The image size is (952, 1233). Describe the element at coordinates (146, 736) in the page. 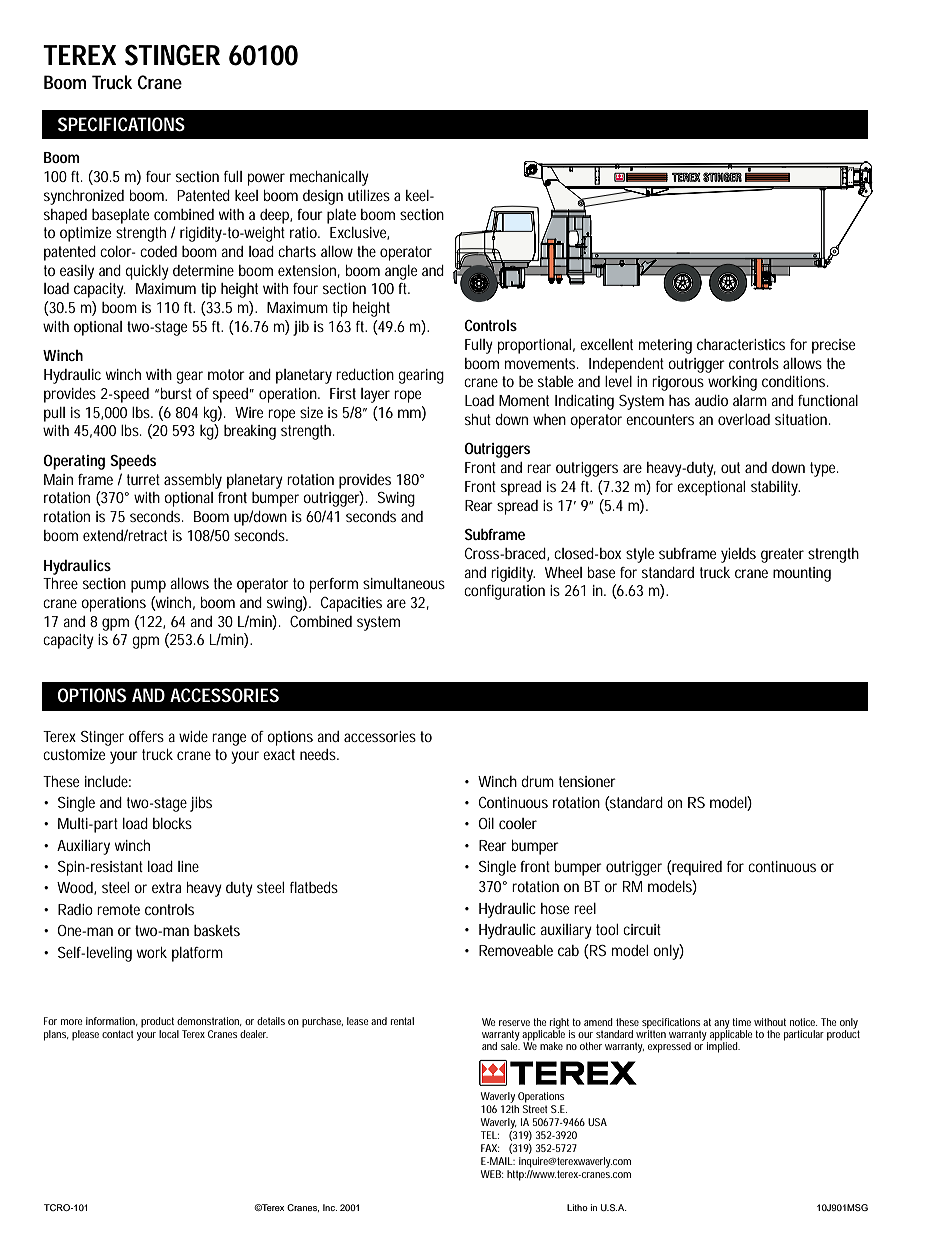

I see `offers` at that location.
